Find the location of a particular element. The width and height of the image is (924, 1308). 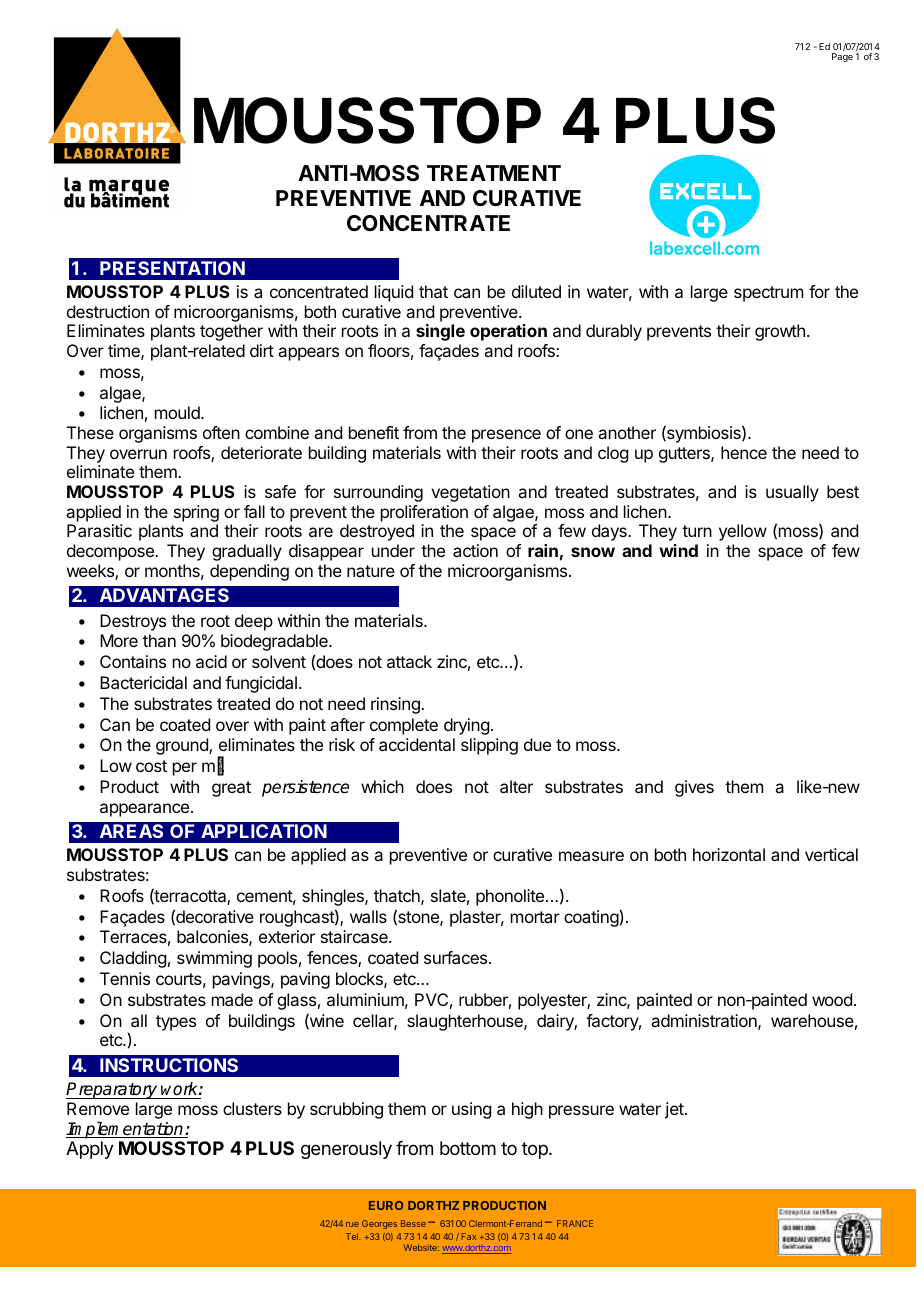

slipping is located at coordinates (489, 746).
